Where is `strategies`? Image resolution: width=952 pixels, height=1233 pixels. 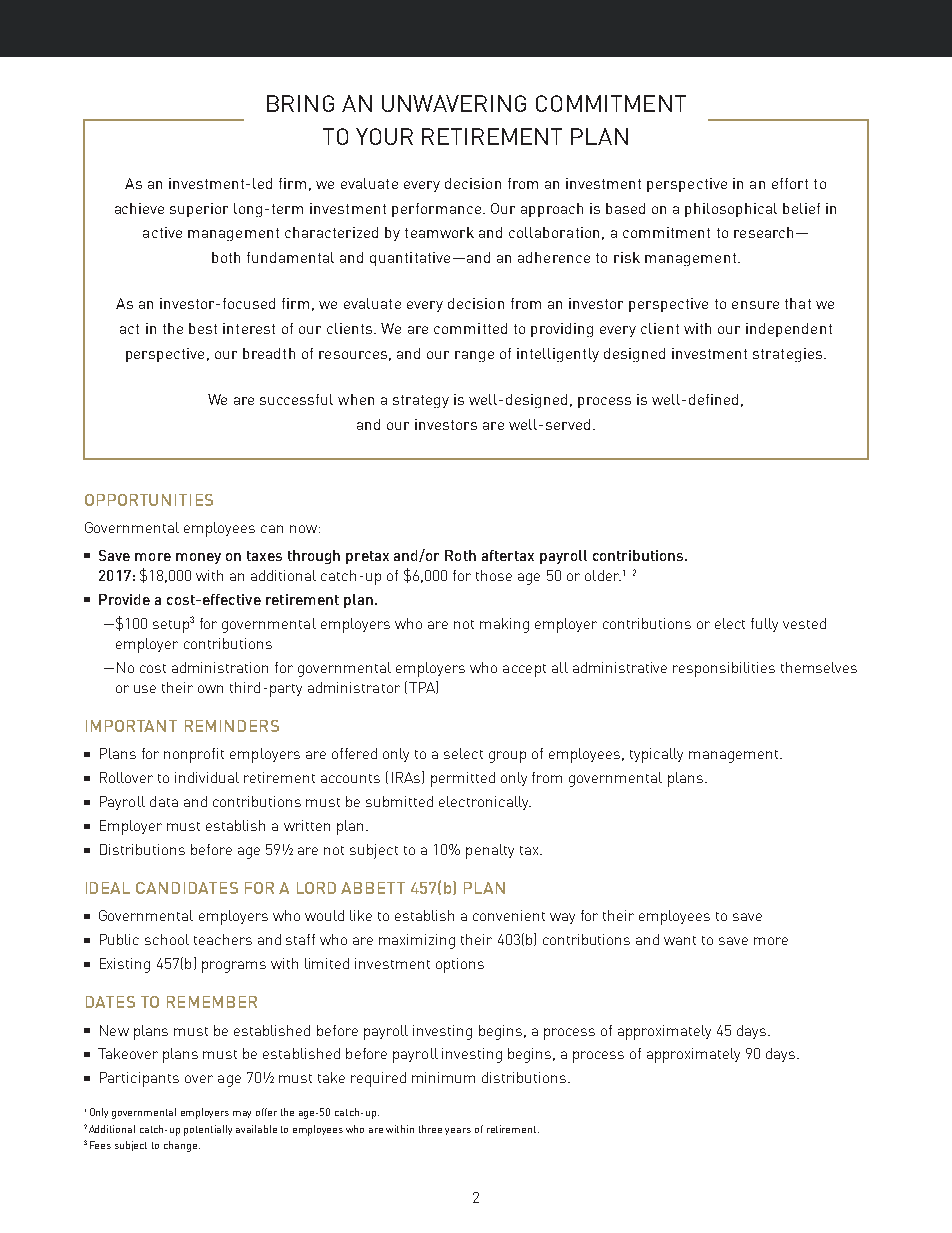 strategies is located at coordinates (789, 355).
